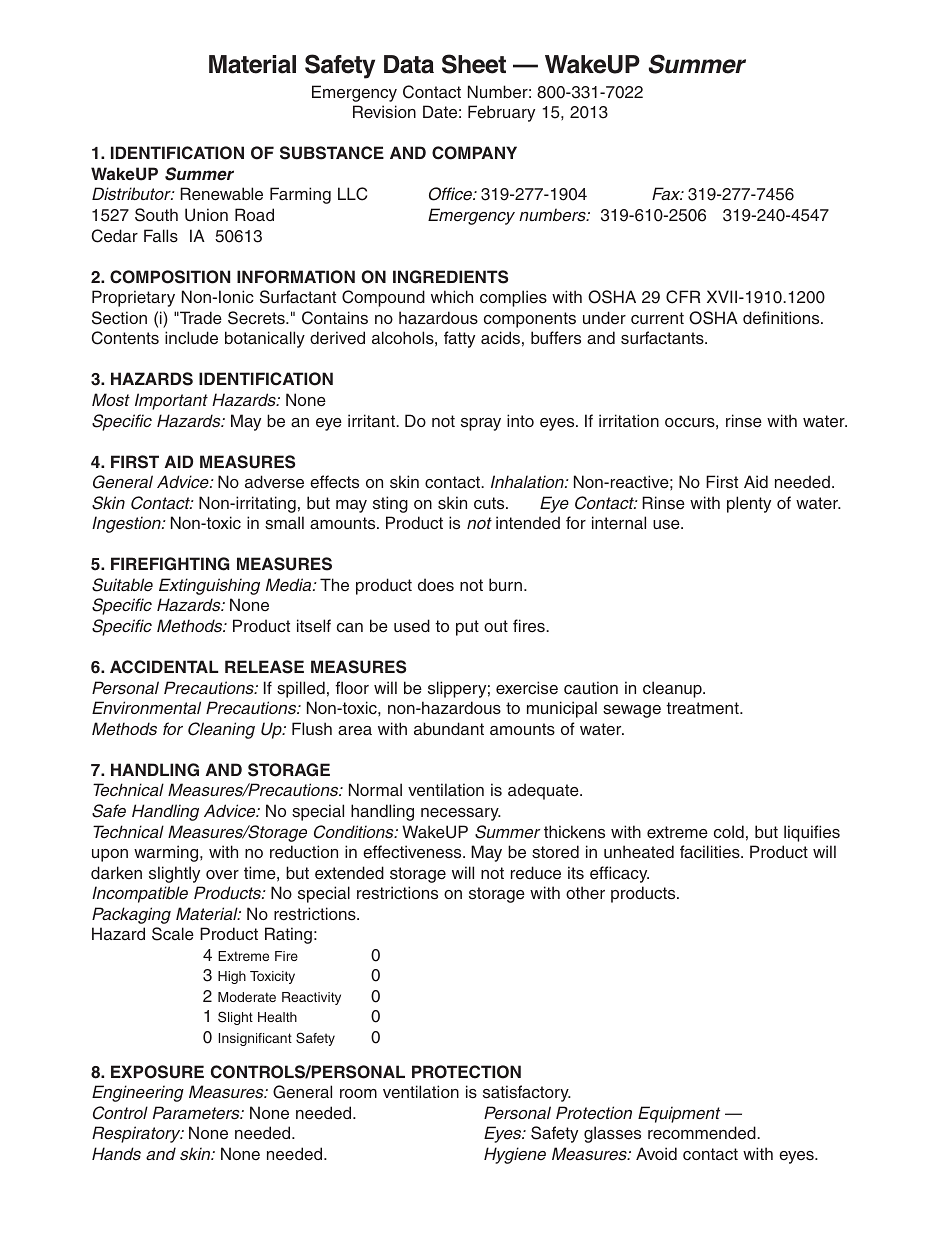 This page has width=952, height=1233. What do you see at coordinates (501, 113) in the page?
I see `February` at bounding box center [501, 113].
